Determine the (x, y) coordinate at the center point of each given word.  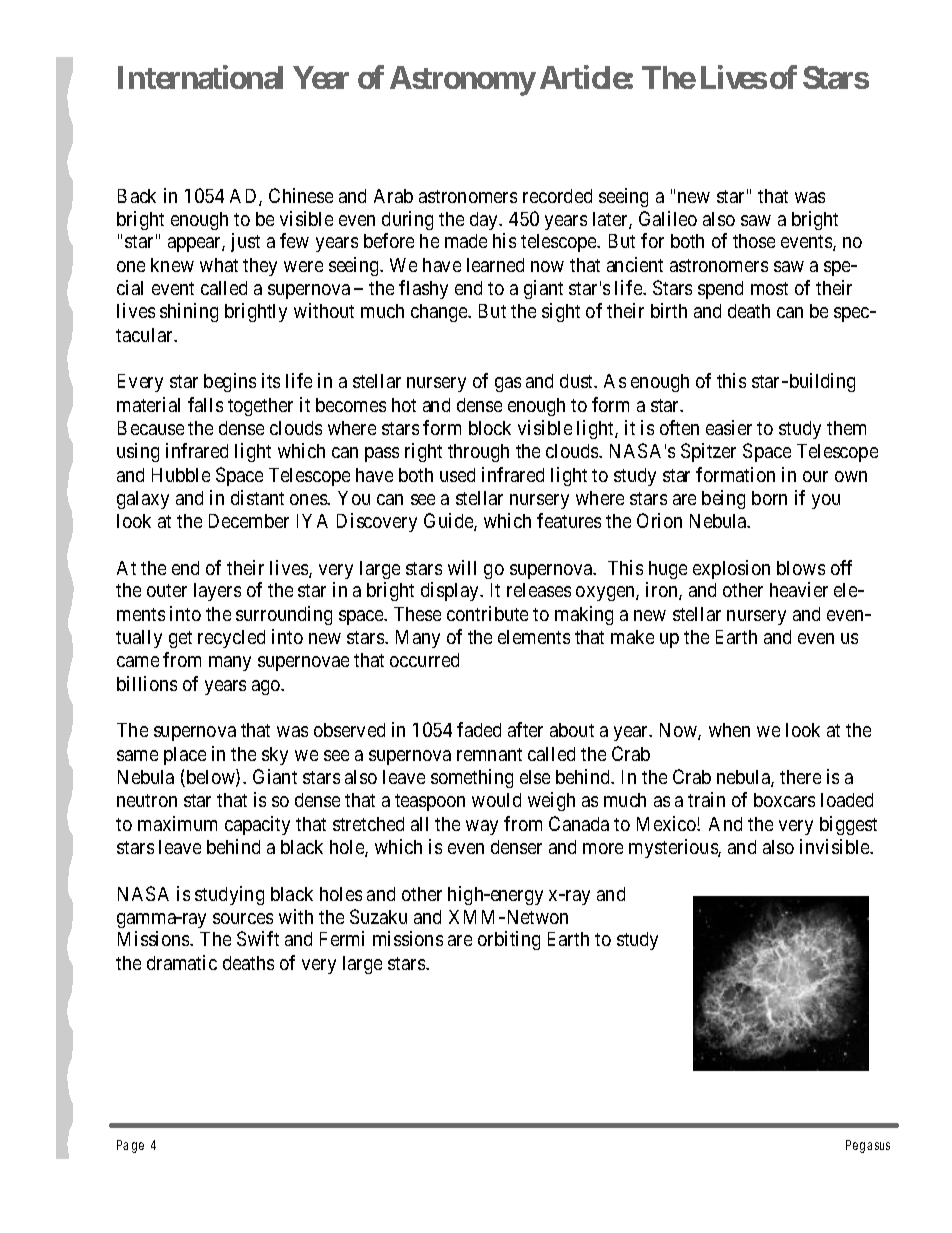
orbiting (509, 940)
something (472, 778)
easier (729, 427)
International (200, 77)
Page (130, 1146)
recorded (557, 196)
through (478, 453)
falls (205, 404)
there (800, 777)
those (754, 241)
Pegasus (868, 1146)
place (185, 756)
